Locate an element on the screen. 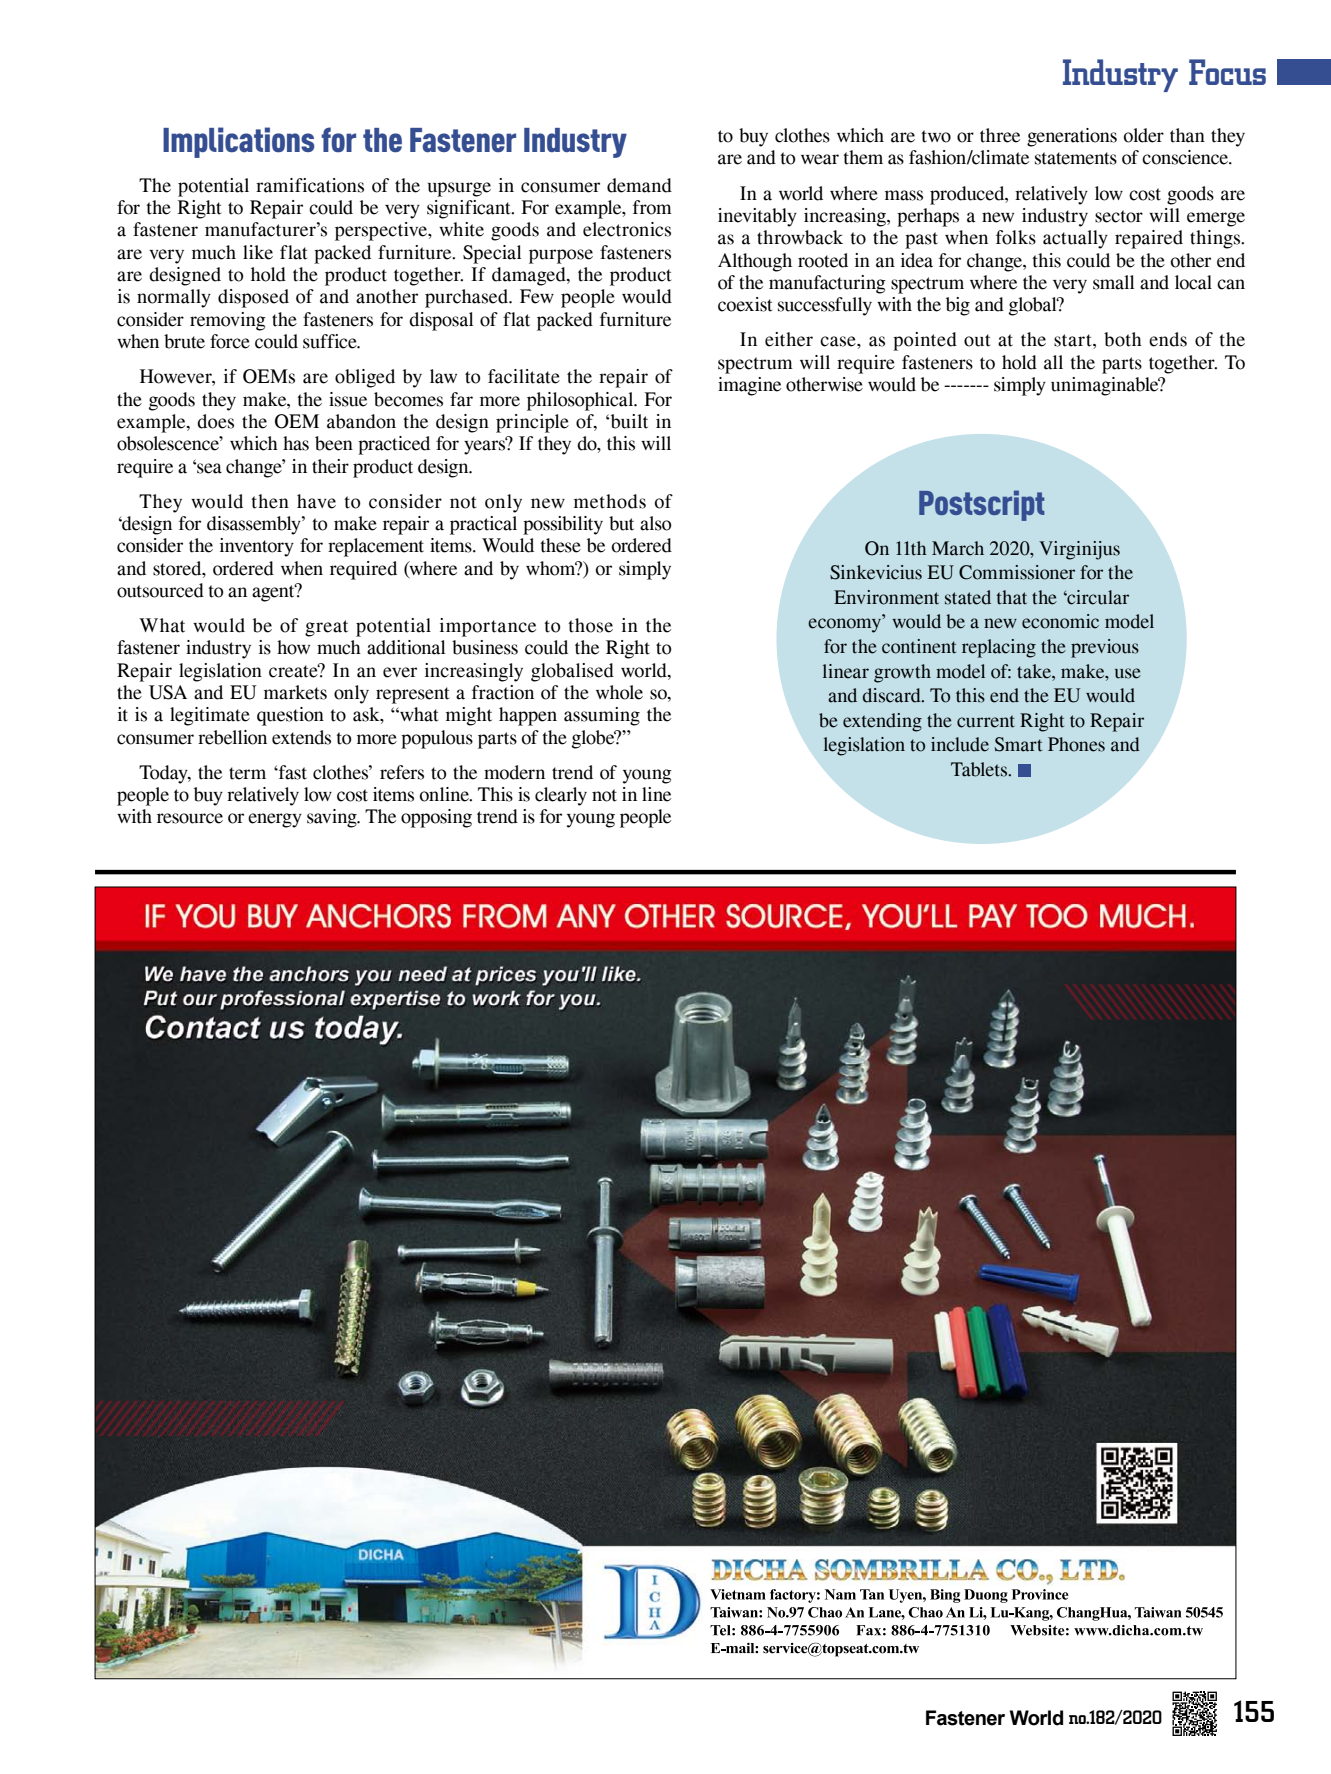 The image size is (1331, 1774). unimaginable is located at coordinates (1106, 386).
